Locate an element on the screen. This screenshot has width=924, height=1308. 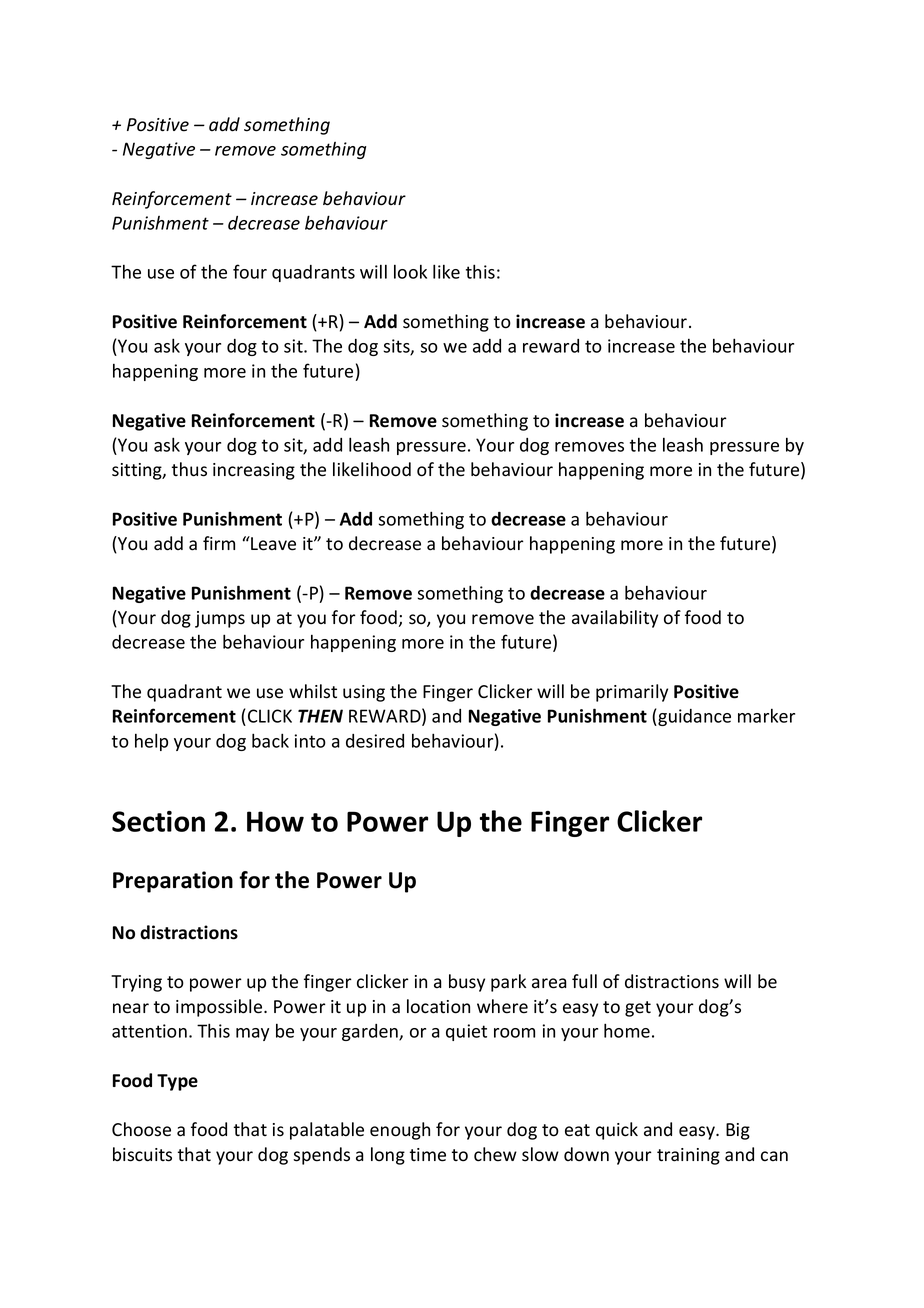
Leave is located at coordinates (272, 543).
